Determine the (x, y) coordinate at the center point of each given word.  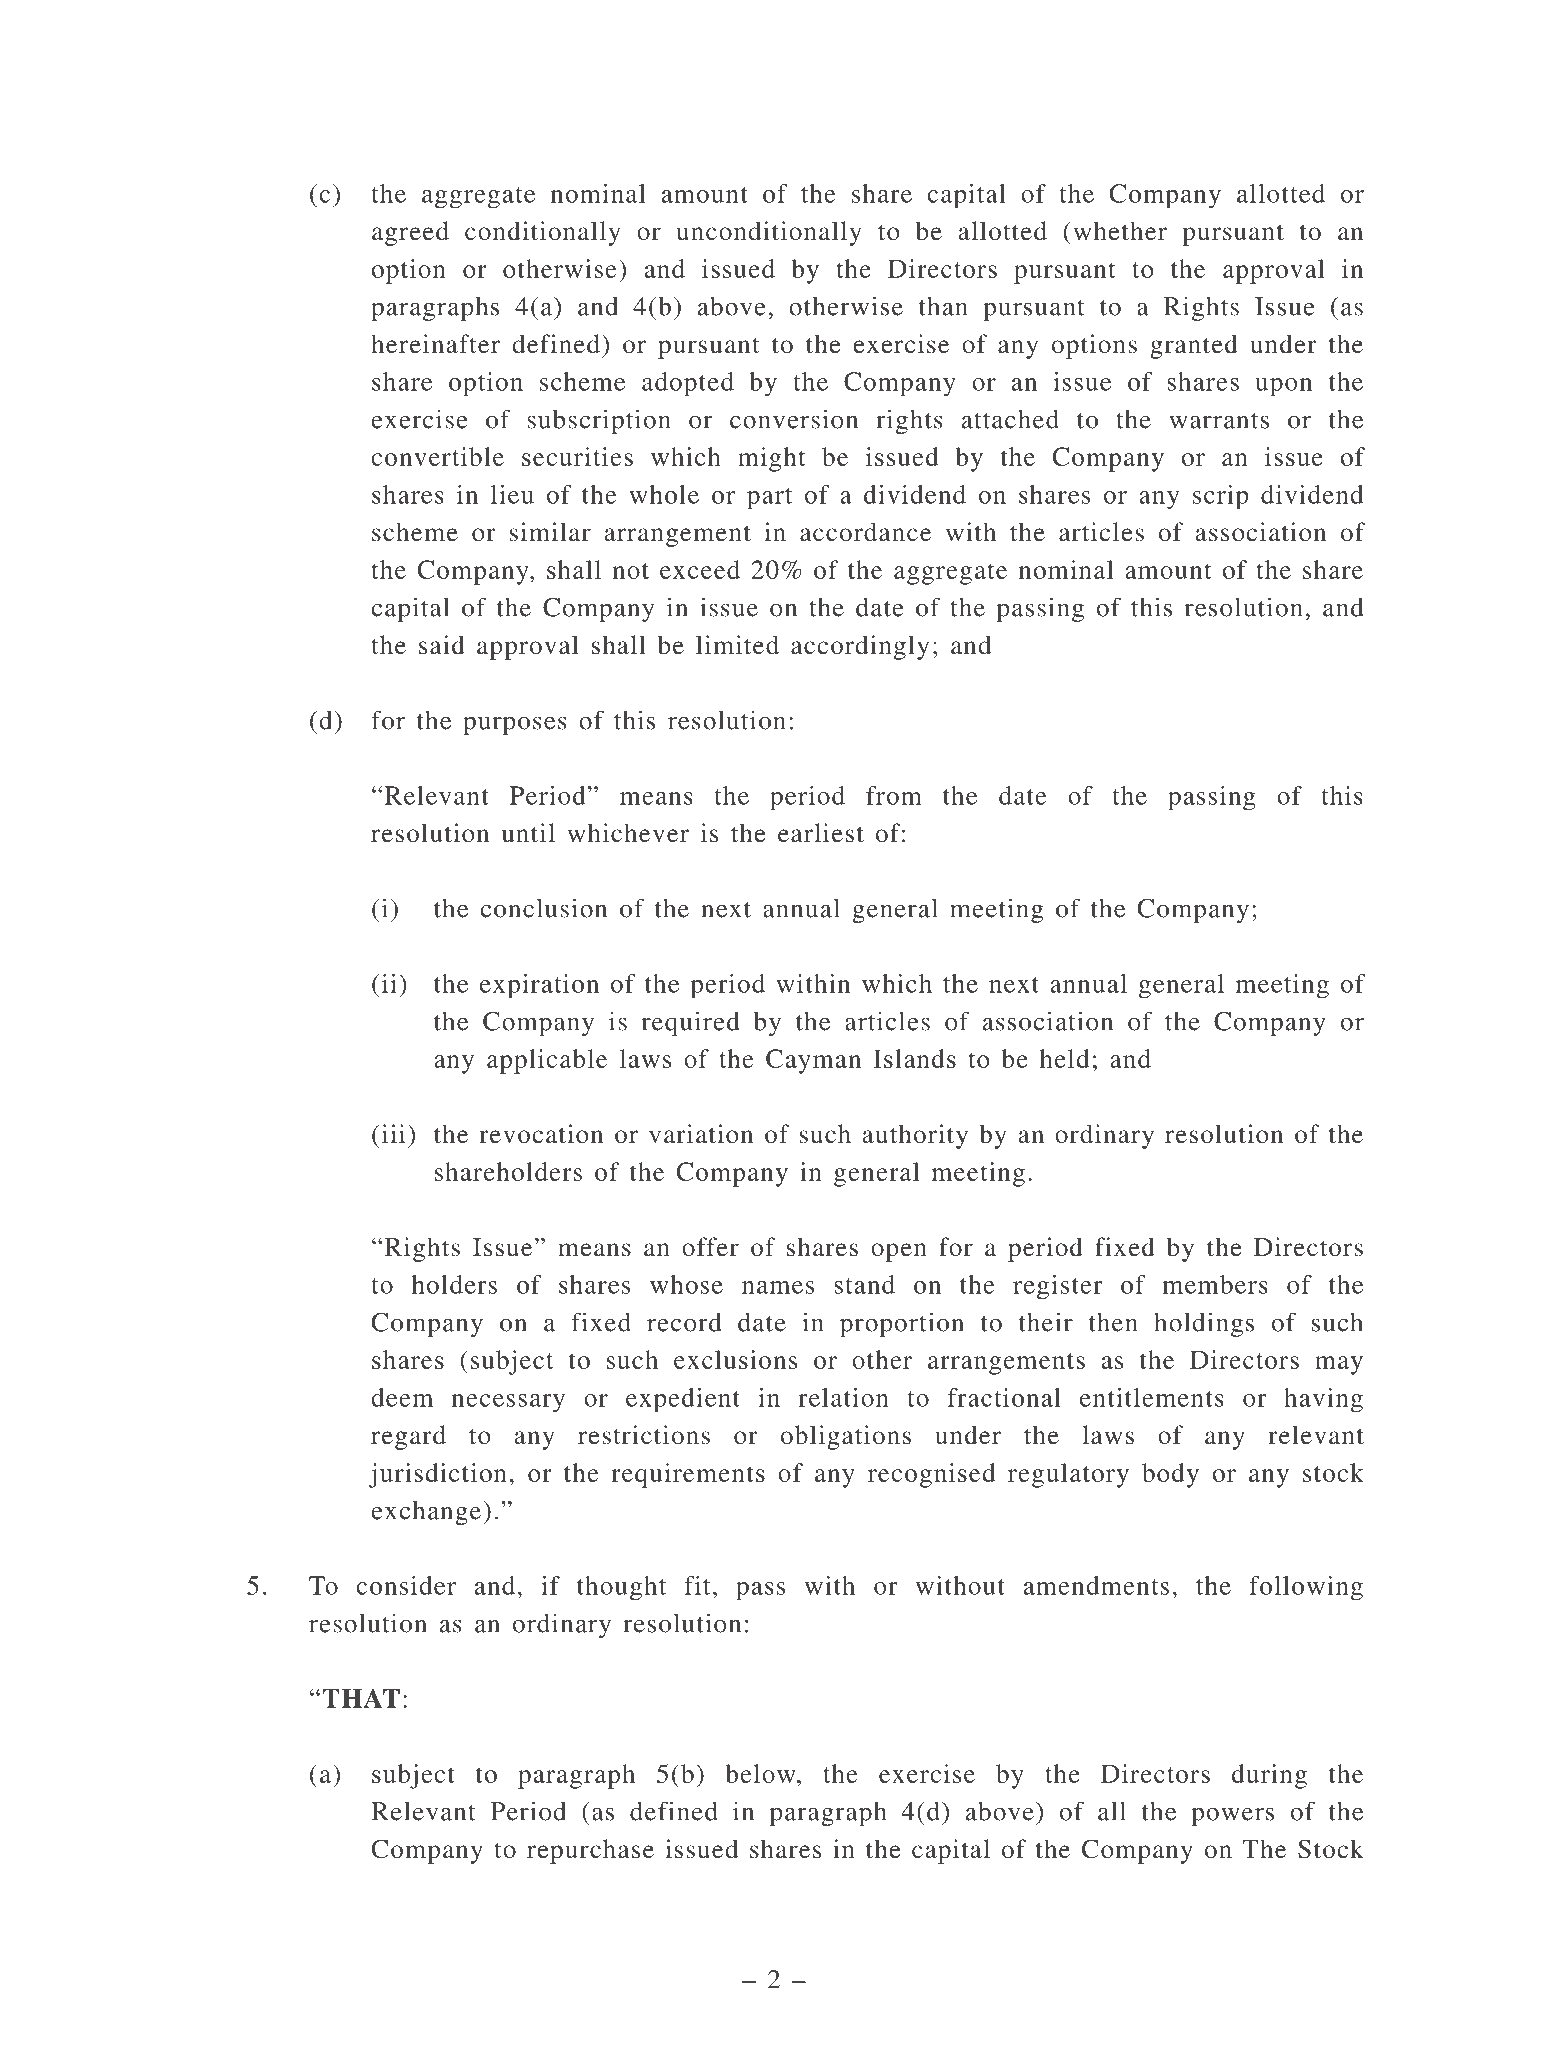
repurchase (590, 1851)
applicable (547, 1061)
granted (1194, 346)
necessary (508, 1403)
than (943, 306)
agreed (410, 233)
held (1064, 1058)
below (761, 1773)
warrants (1219, 421)
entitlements (1152, 1397)
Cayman (813, 1061)
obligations (846, 1437)
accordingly (860, 647)
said (442, 645)
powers (1232, 1816)
